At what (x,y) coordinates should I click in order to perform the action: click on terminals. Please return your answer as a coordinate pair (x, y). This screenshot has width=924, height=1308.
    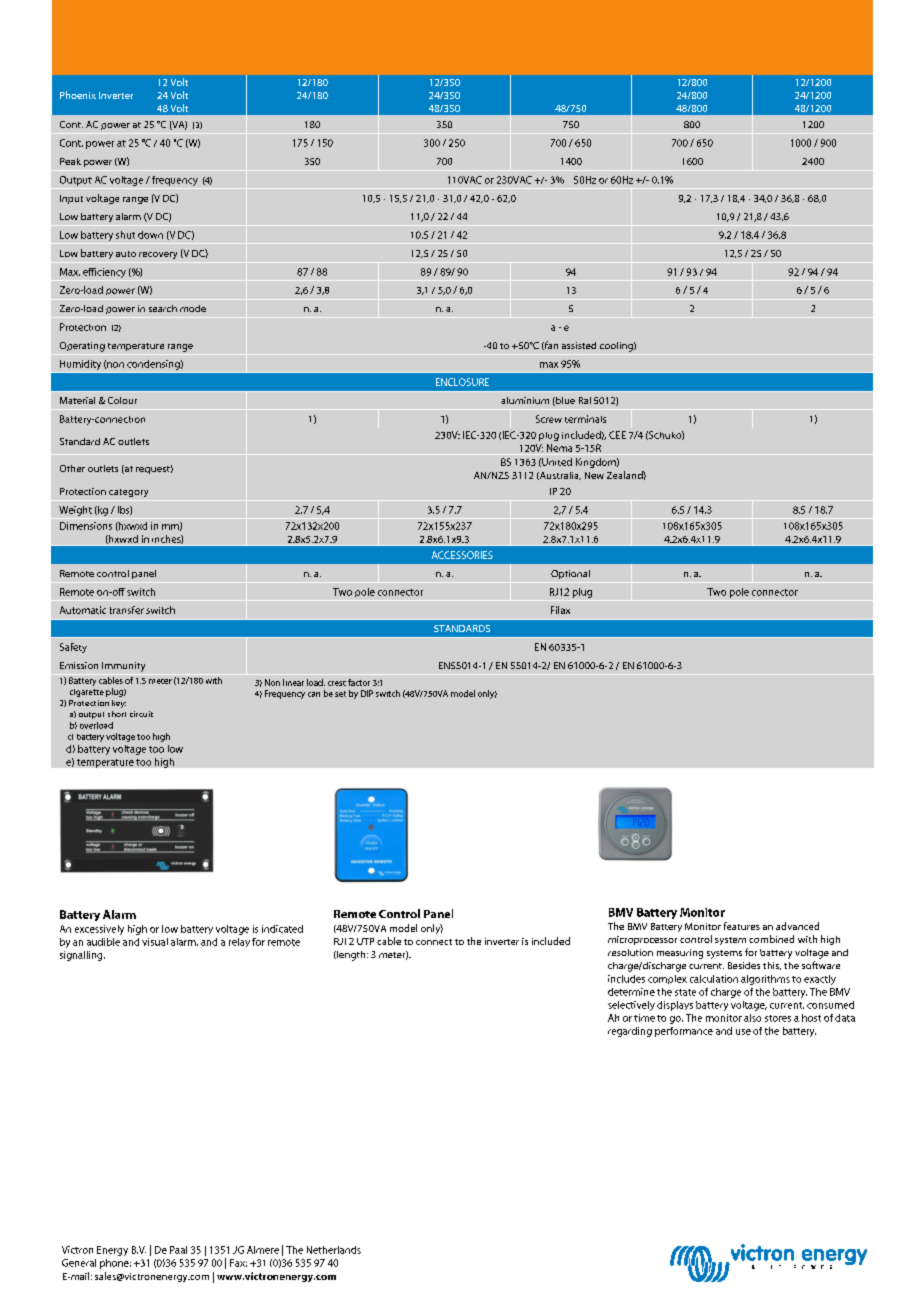
    Looking at the image, I should click on (585, 419).
